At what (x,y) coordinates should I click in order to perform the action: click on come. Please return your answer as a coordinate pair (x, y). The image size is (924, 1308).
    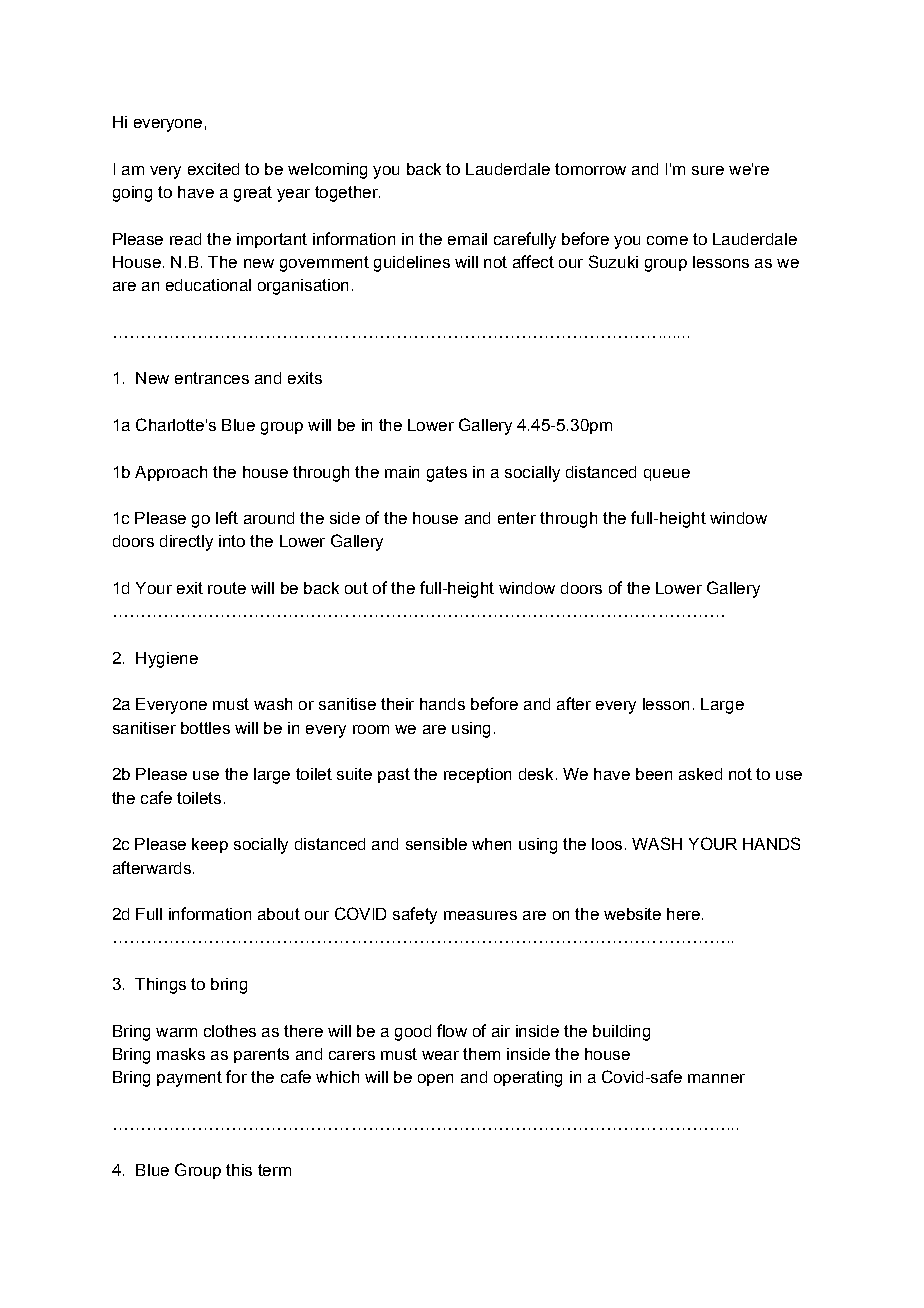
    Looking at the image, I should click on (667, 240).
